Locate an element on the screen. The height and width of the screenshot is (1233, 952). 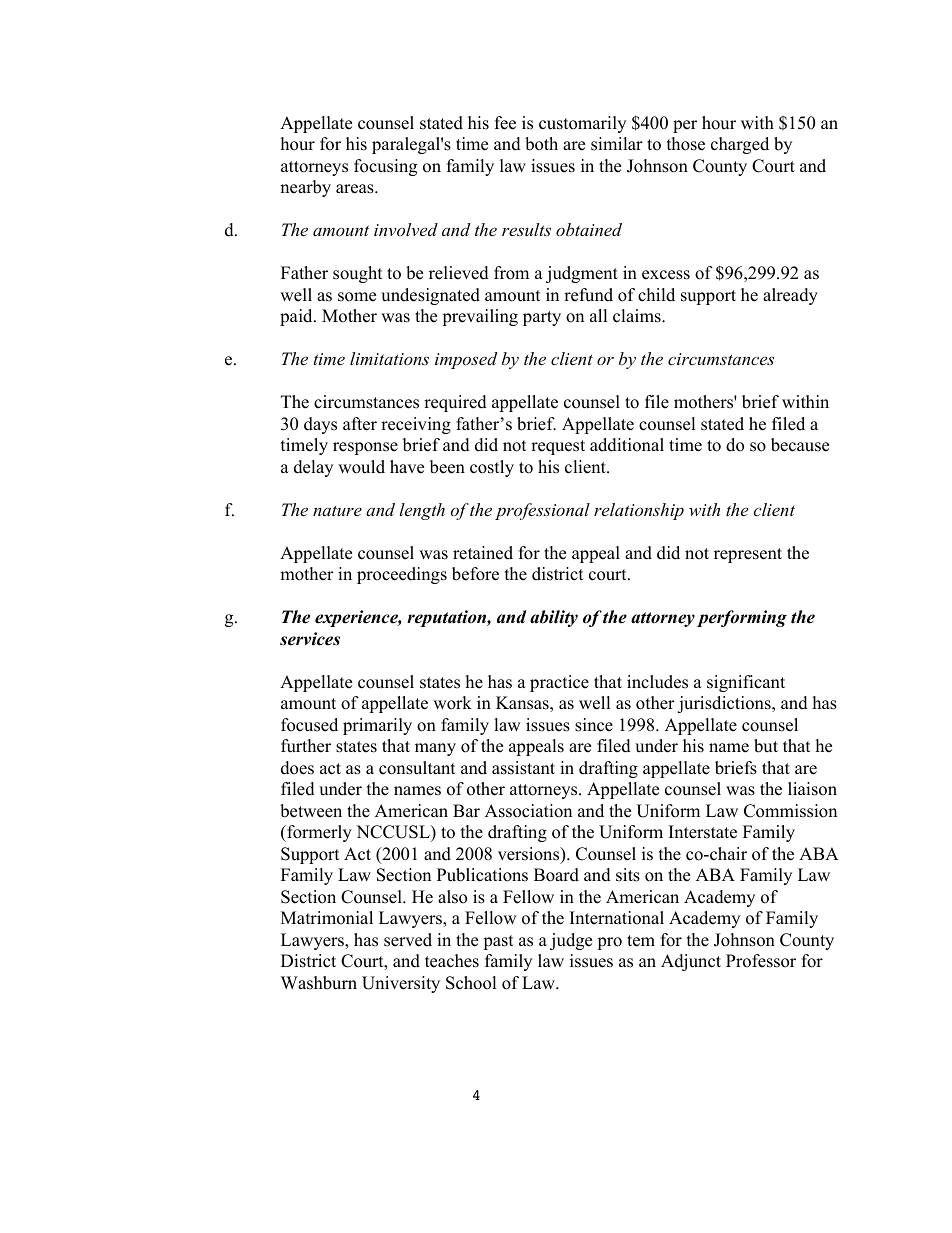
assistant is located at coordinates (523, 768).
